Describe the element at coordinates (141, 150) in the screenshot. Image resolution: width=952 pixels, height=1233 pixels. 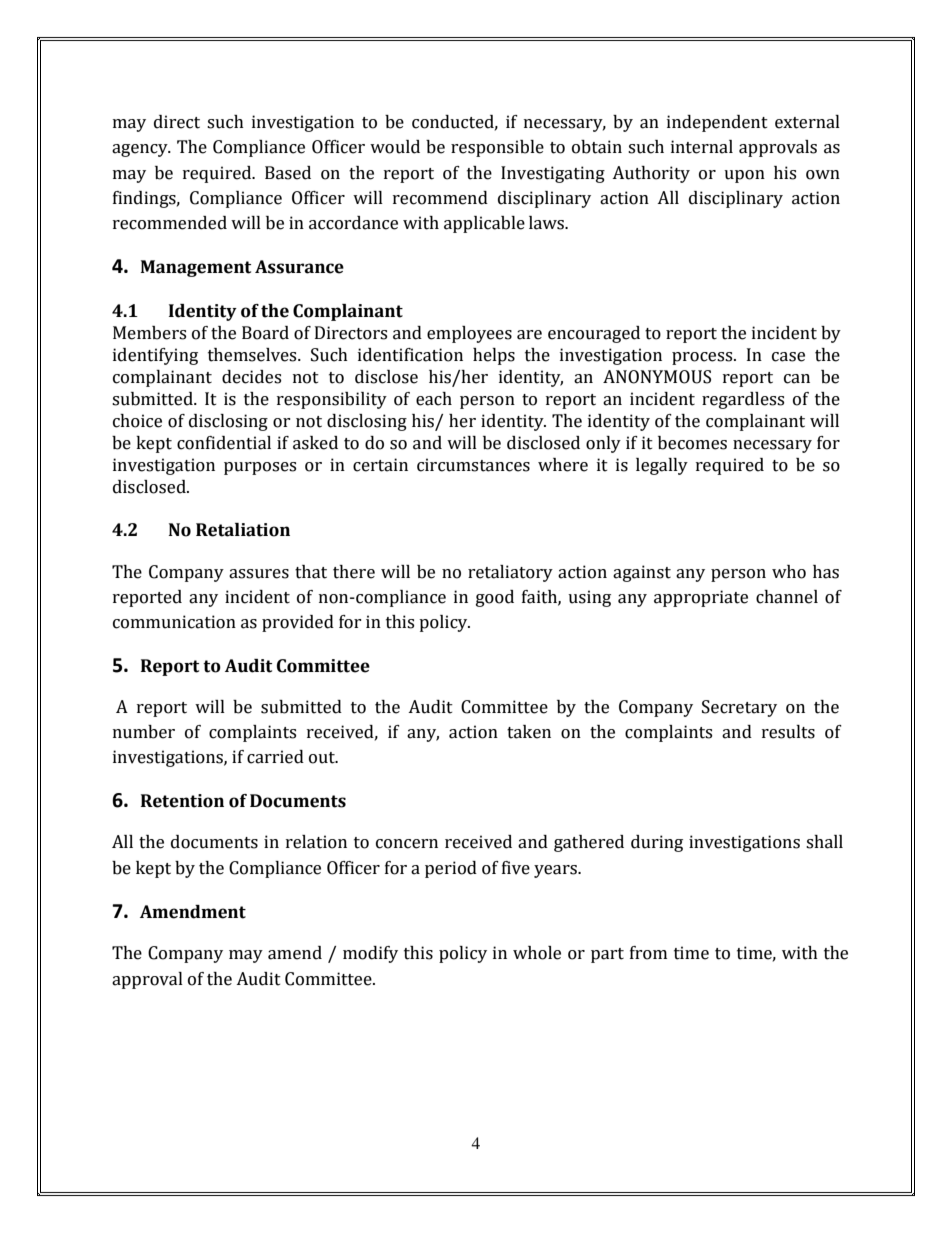
I see `agency` at that location.
